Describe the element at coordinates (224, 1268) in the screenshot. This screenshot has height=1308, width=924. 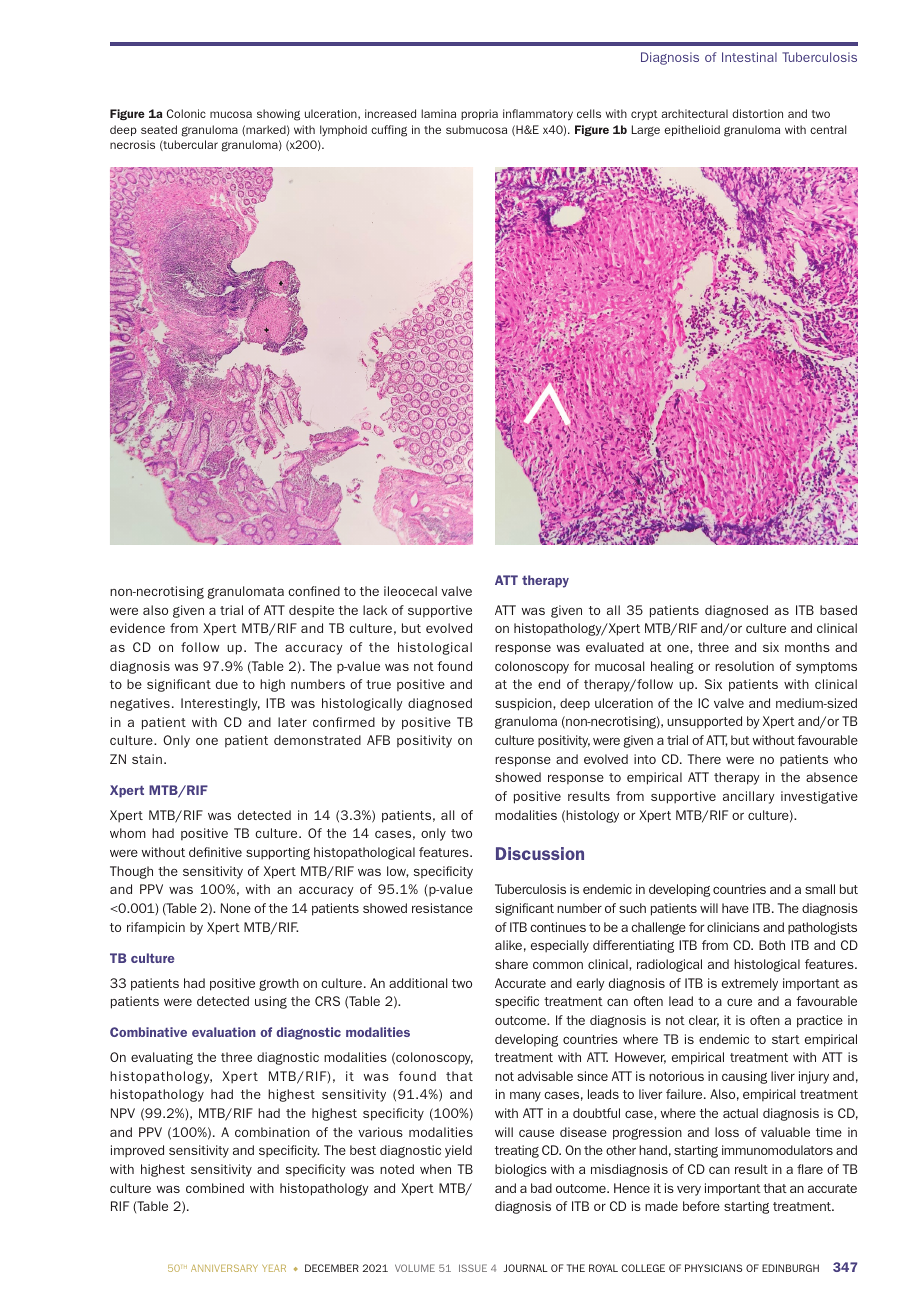
I see `ANNIVERSARY` at that location.
